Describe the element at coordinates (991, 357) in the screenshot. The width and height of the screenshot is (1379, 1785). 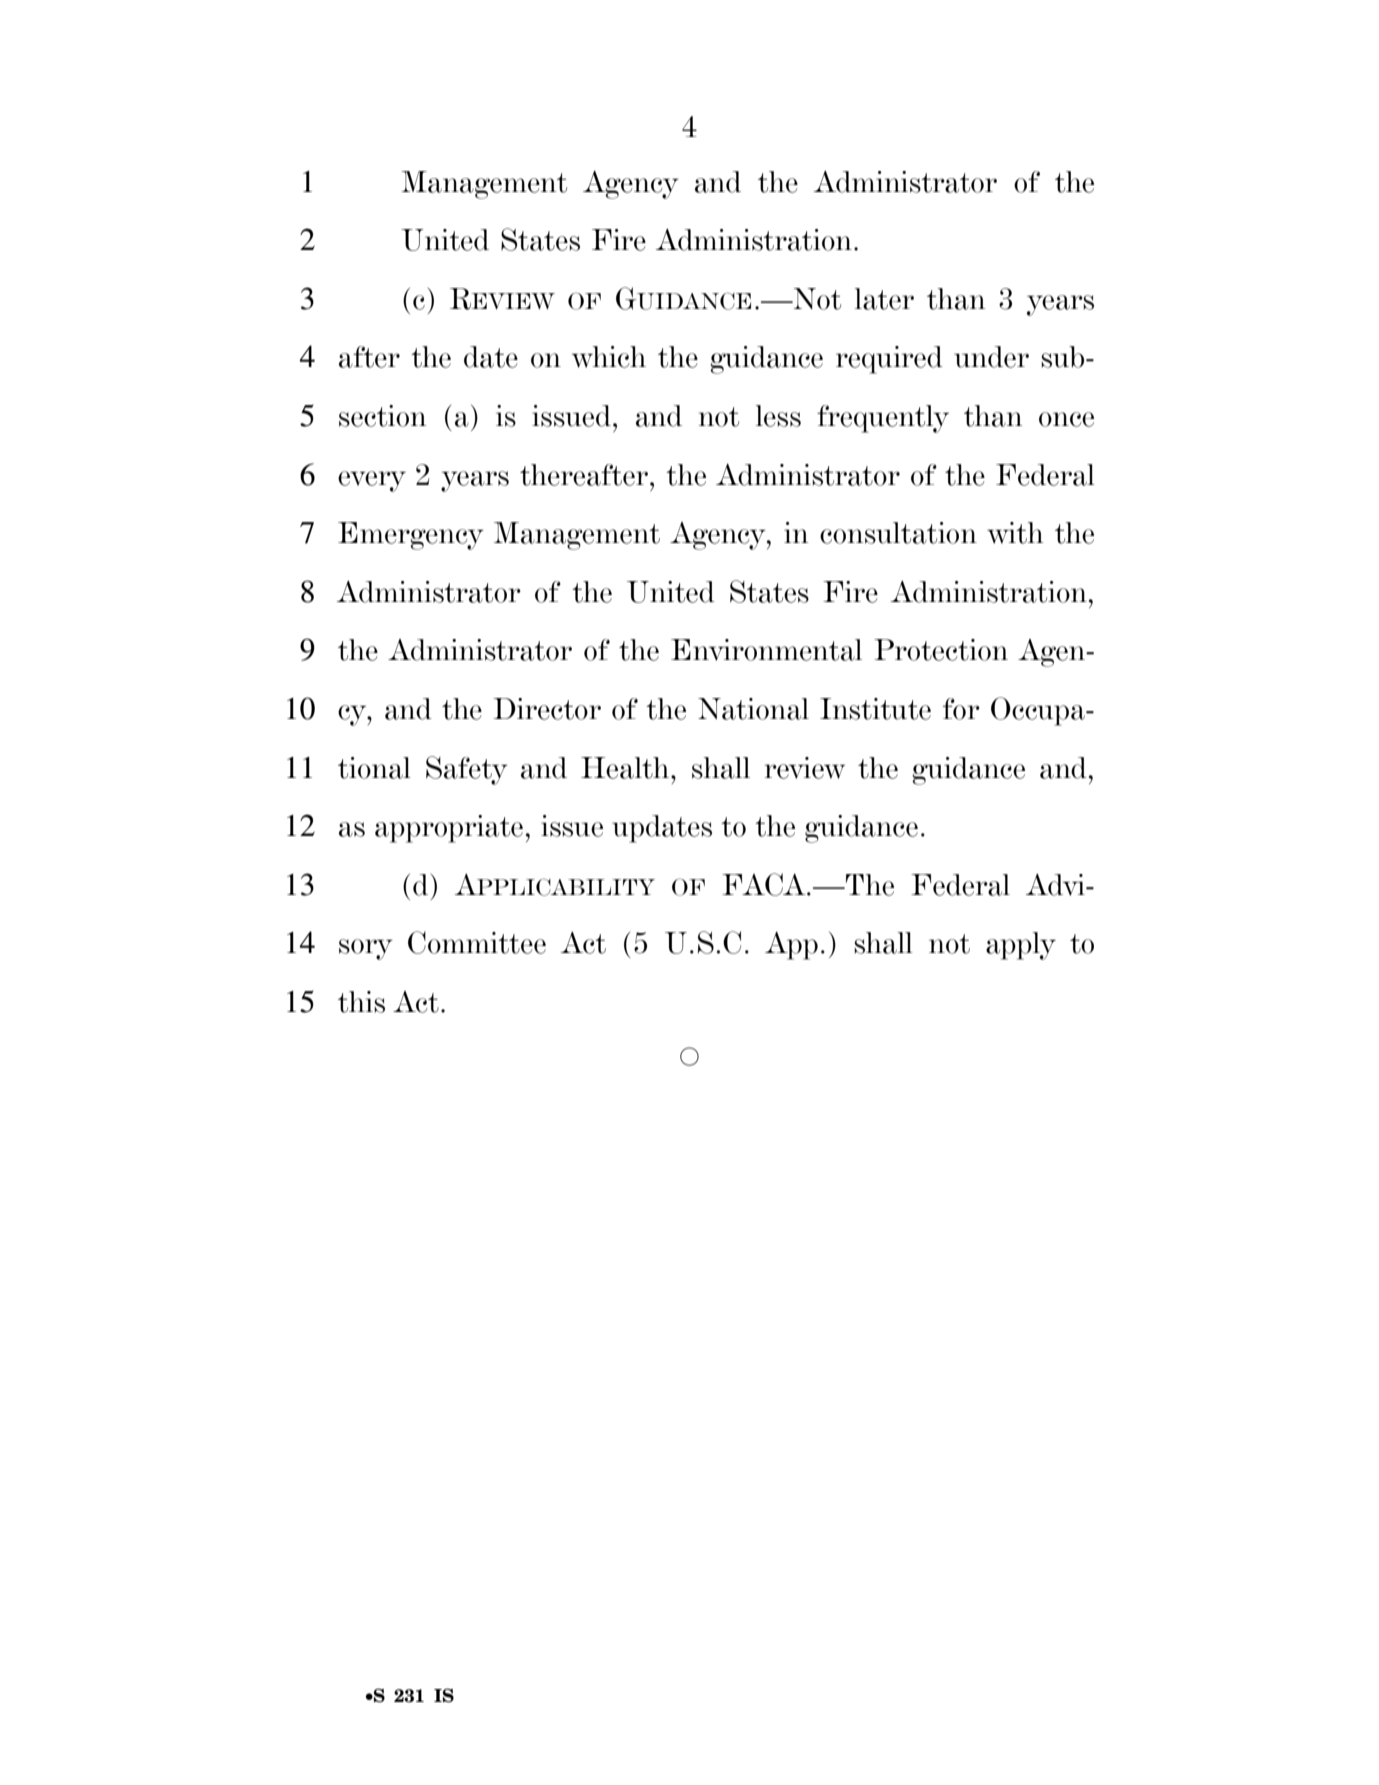
I see `under` at that location.
